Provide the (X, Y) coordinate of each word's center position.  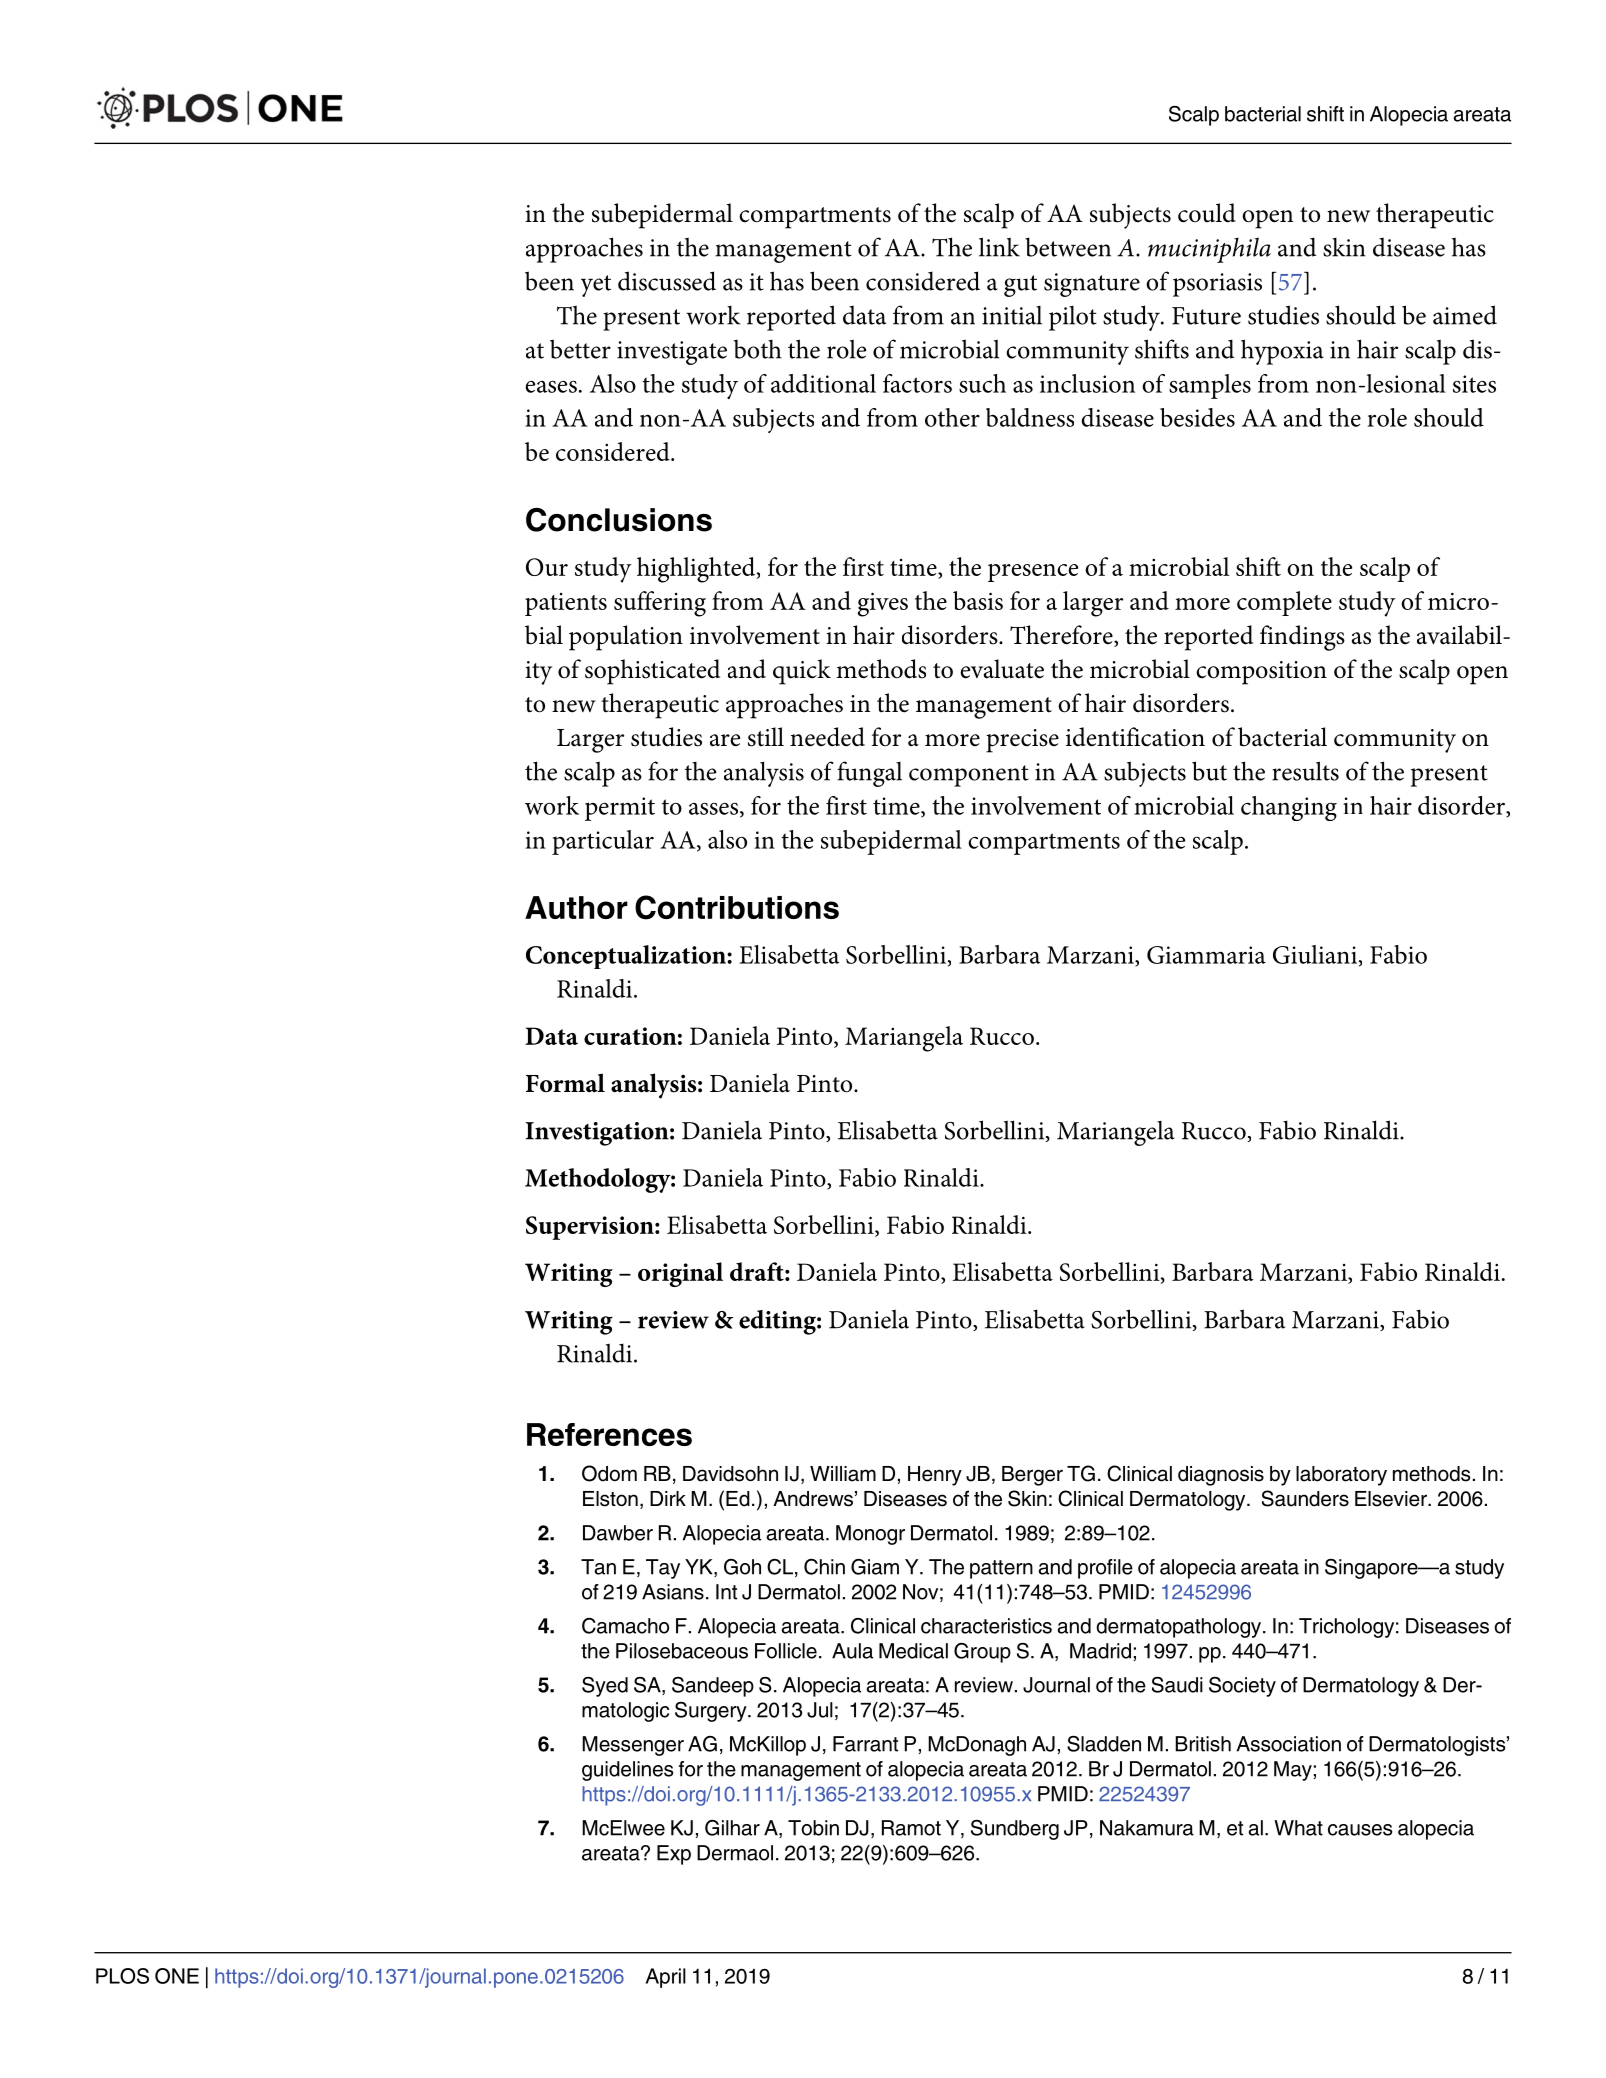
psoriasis (1217, 285)
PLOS (122, 1976)
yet (596, 286)
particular (603, 842)
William (843, 1474)
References (609, 1434)
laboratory (1341, 1476)
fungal (869, 774)
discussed (667, 281)
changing (1289, 808)
